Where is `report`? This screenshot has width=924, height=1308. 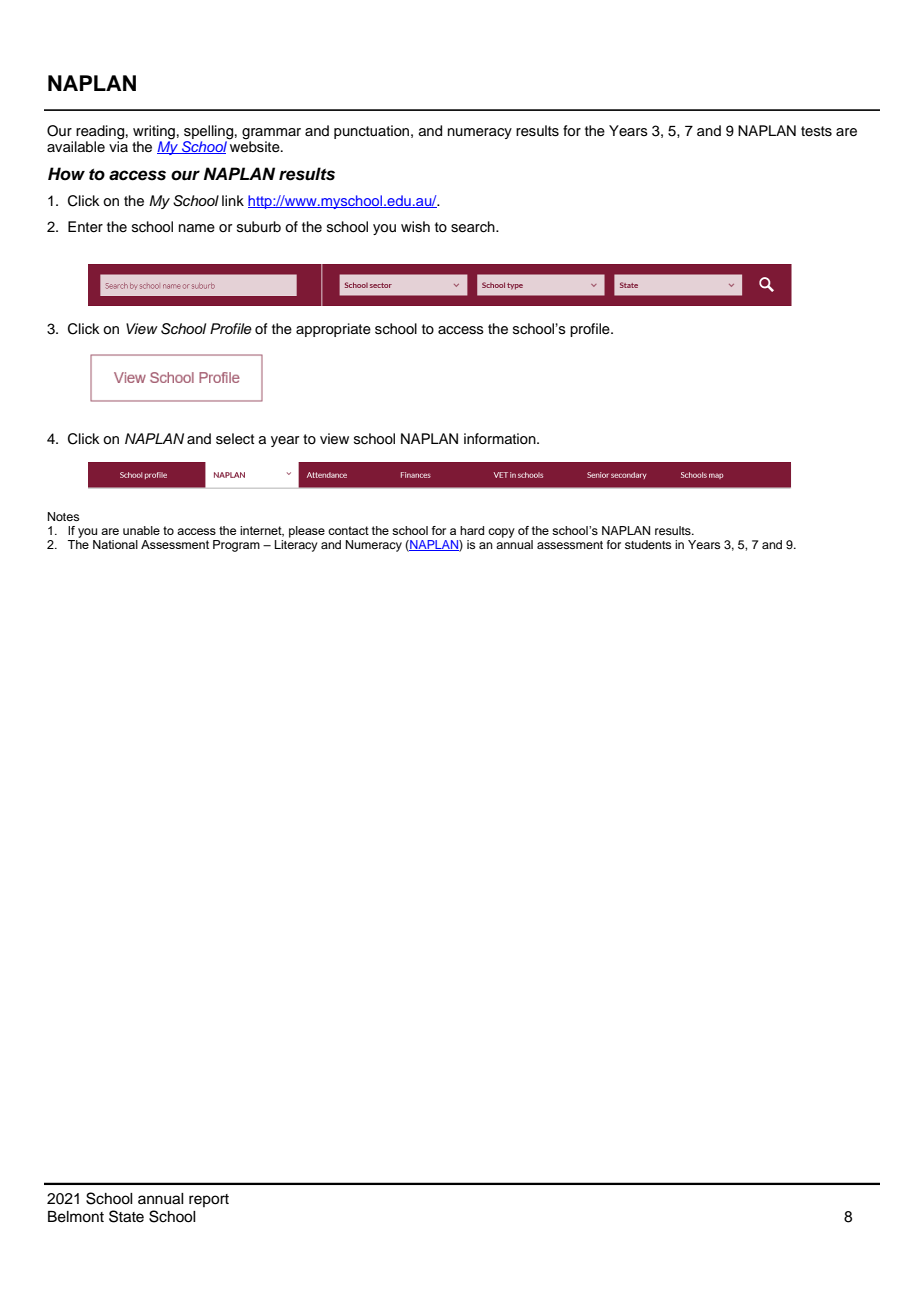
report is located at coordinates (209, 1200).
